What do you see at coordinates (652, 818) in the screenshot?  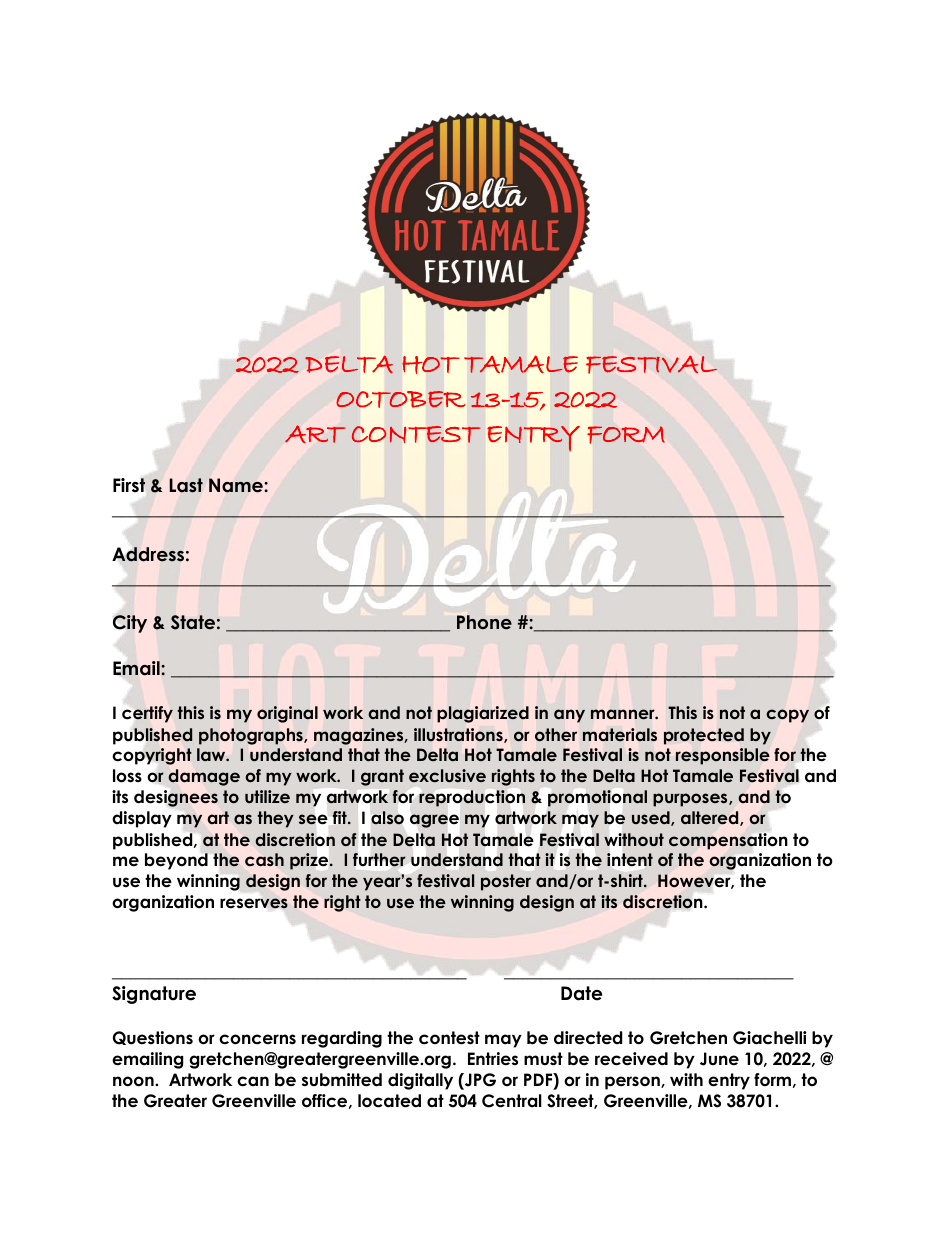 I see `used` at bounding box center [652, 818].
